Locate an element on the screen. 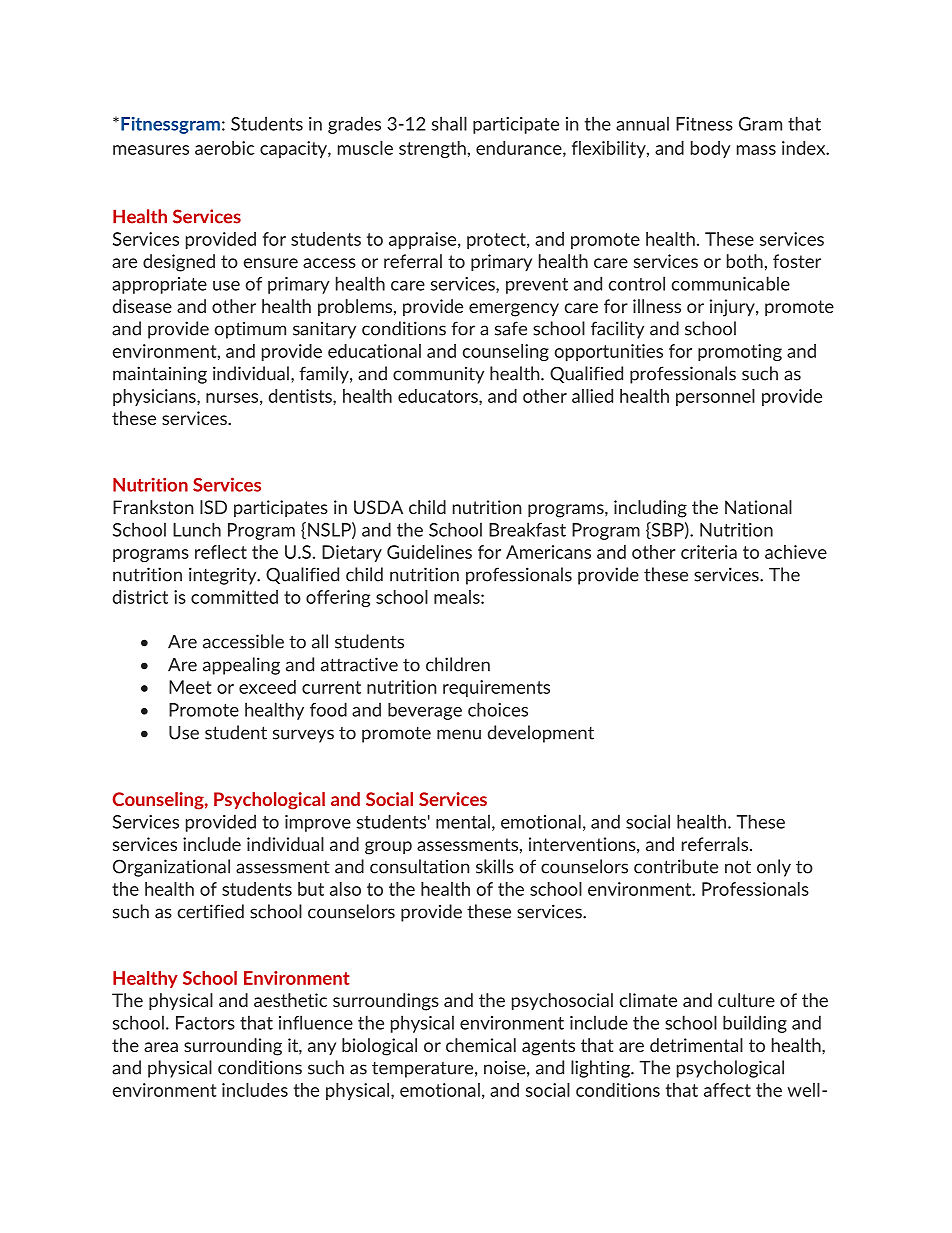 The image size is (952, 1233). personnel is located at coordinates (715, 397).
